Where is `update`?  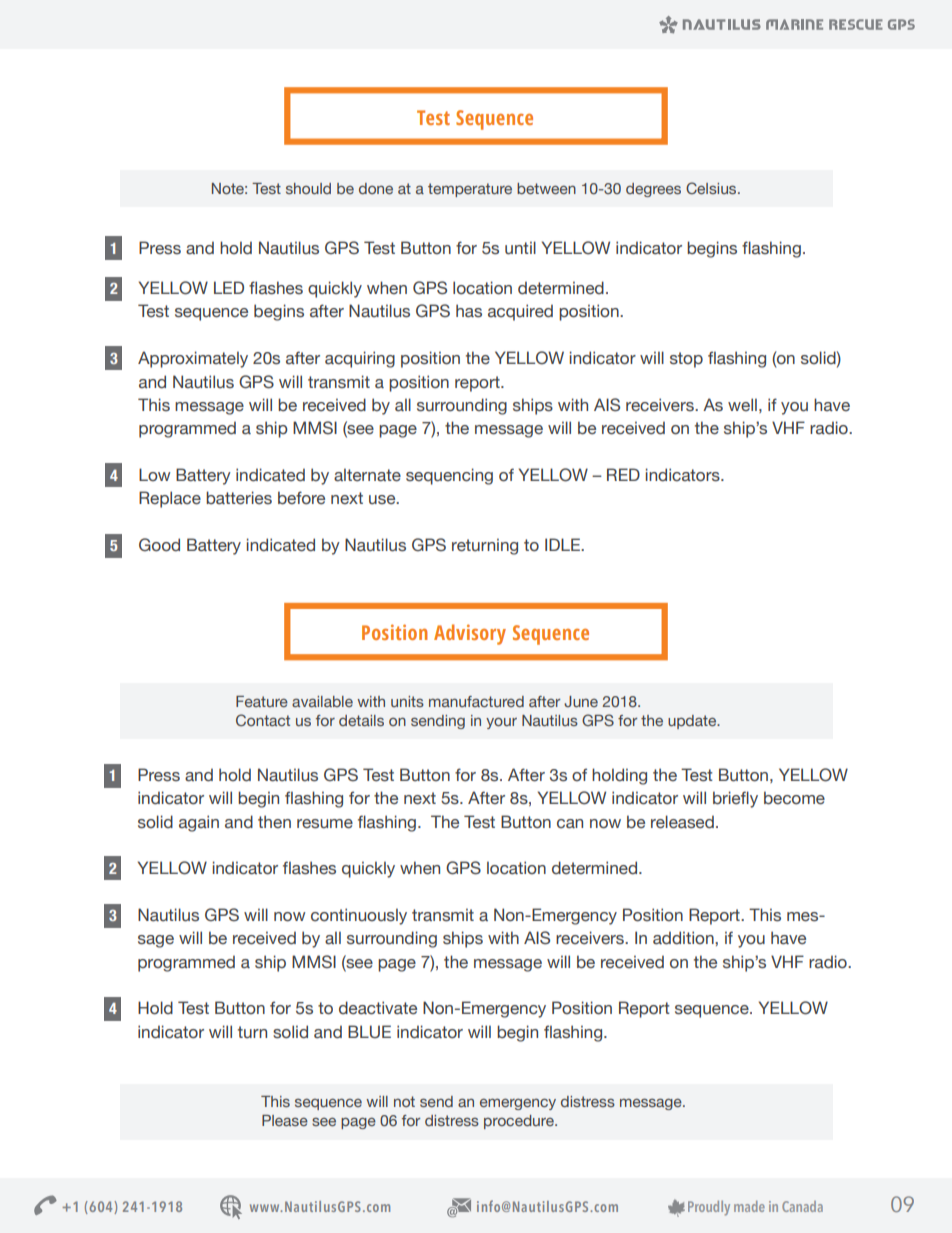 update is located at coordinates (693, 722).
